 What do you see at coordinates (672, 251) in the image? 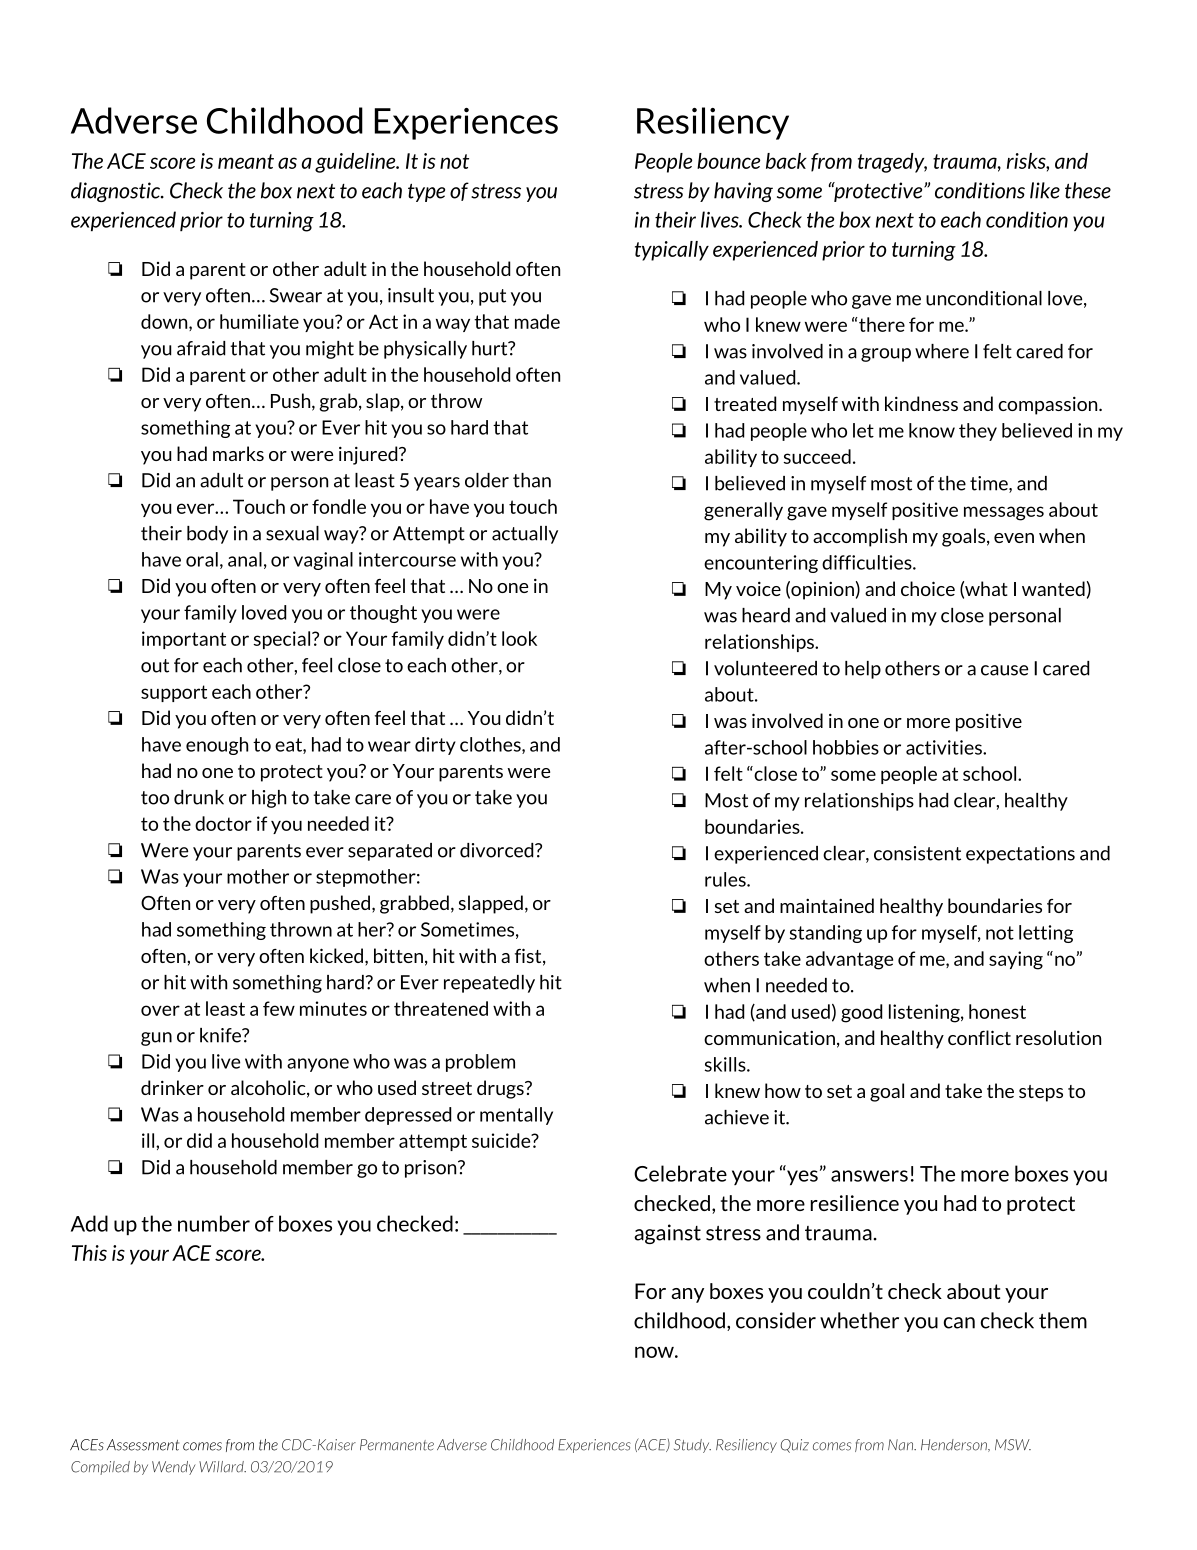
I see `typically` at bounding box center [672, 251].
